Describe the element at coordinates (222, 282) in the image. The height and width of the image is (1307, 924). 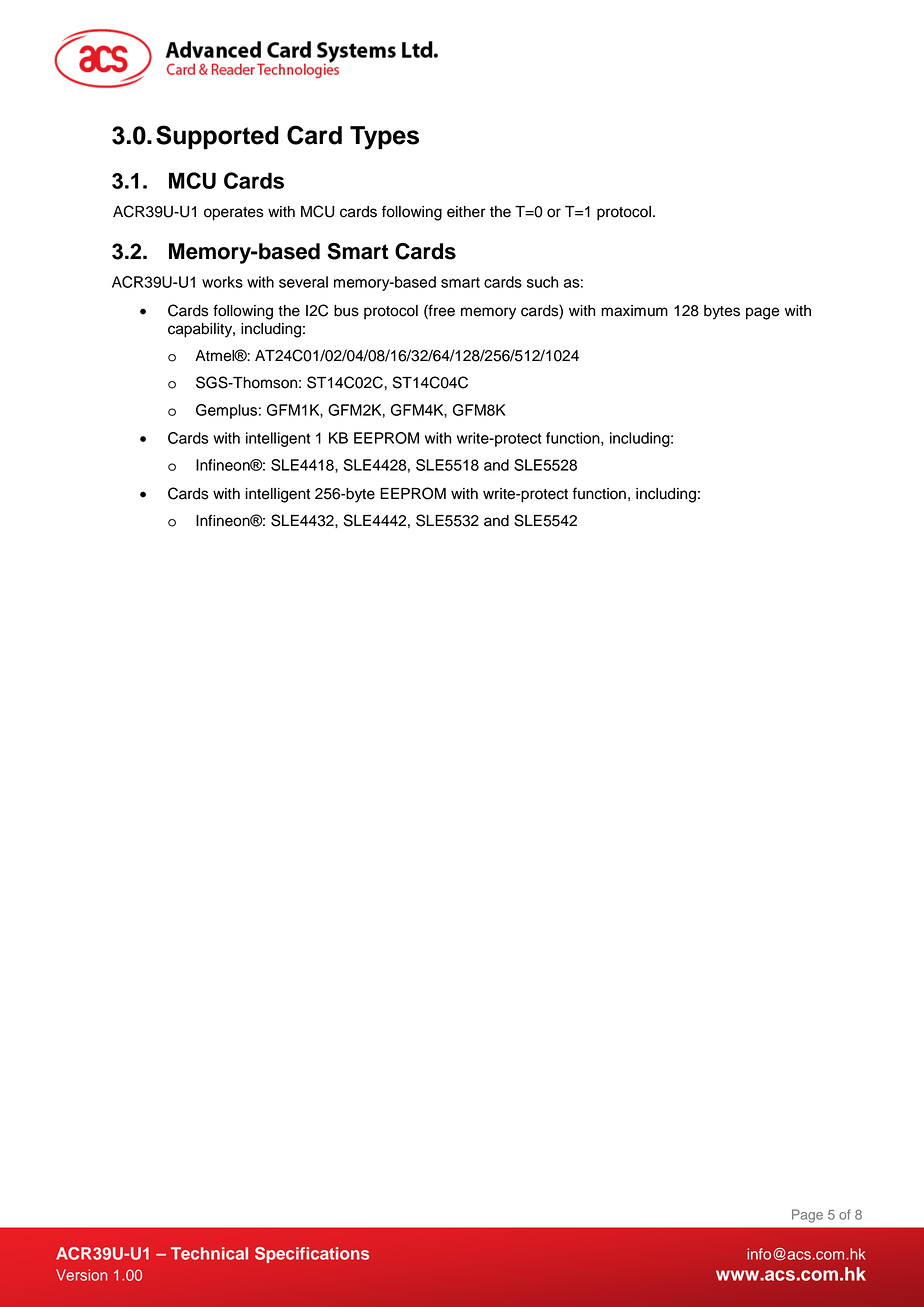
I see `works` at that location.
